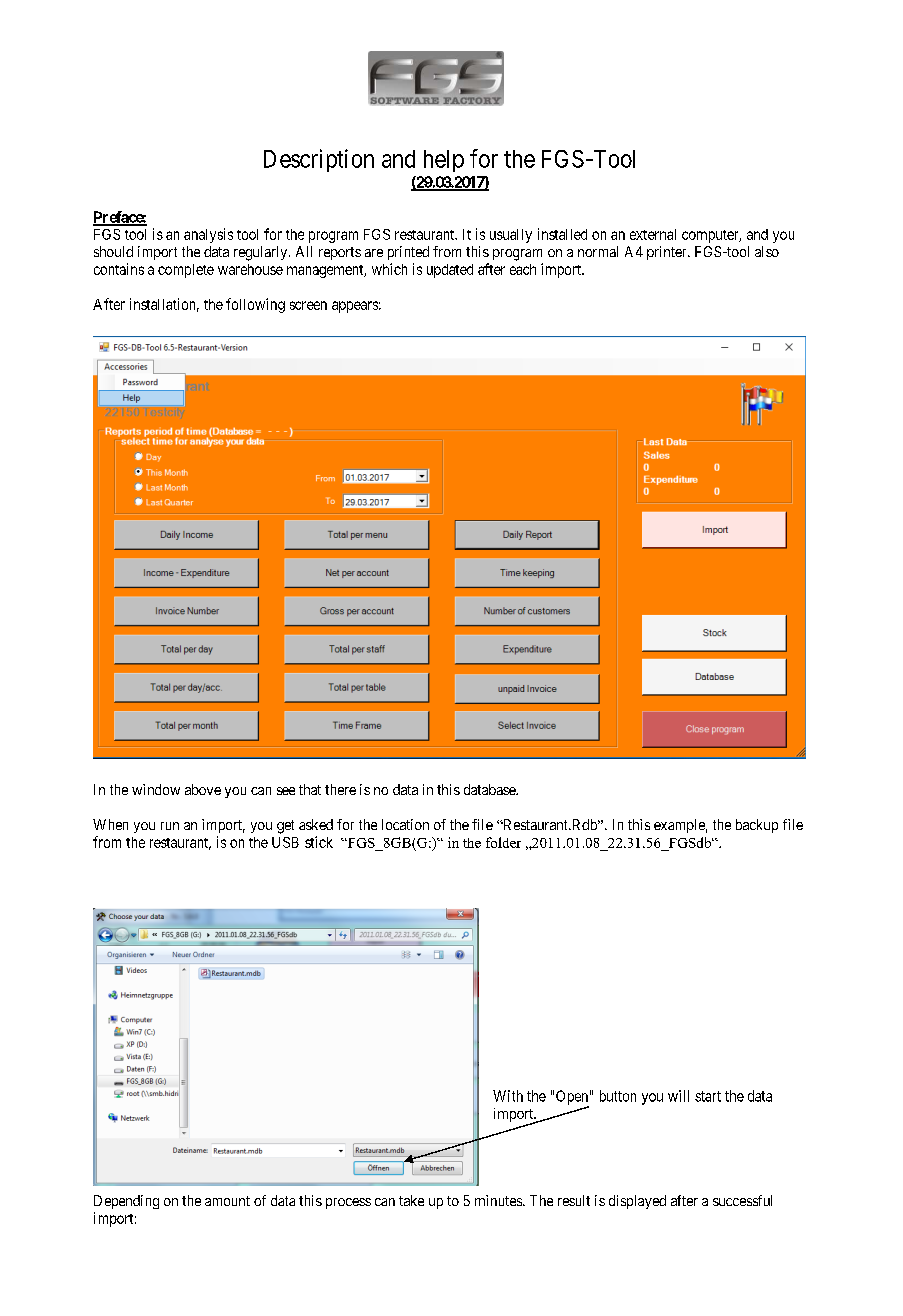  I want to click on external, so click(653, 234).
